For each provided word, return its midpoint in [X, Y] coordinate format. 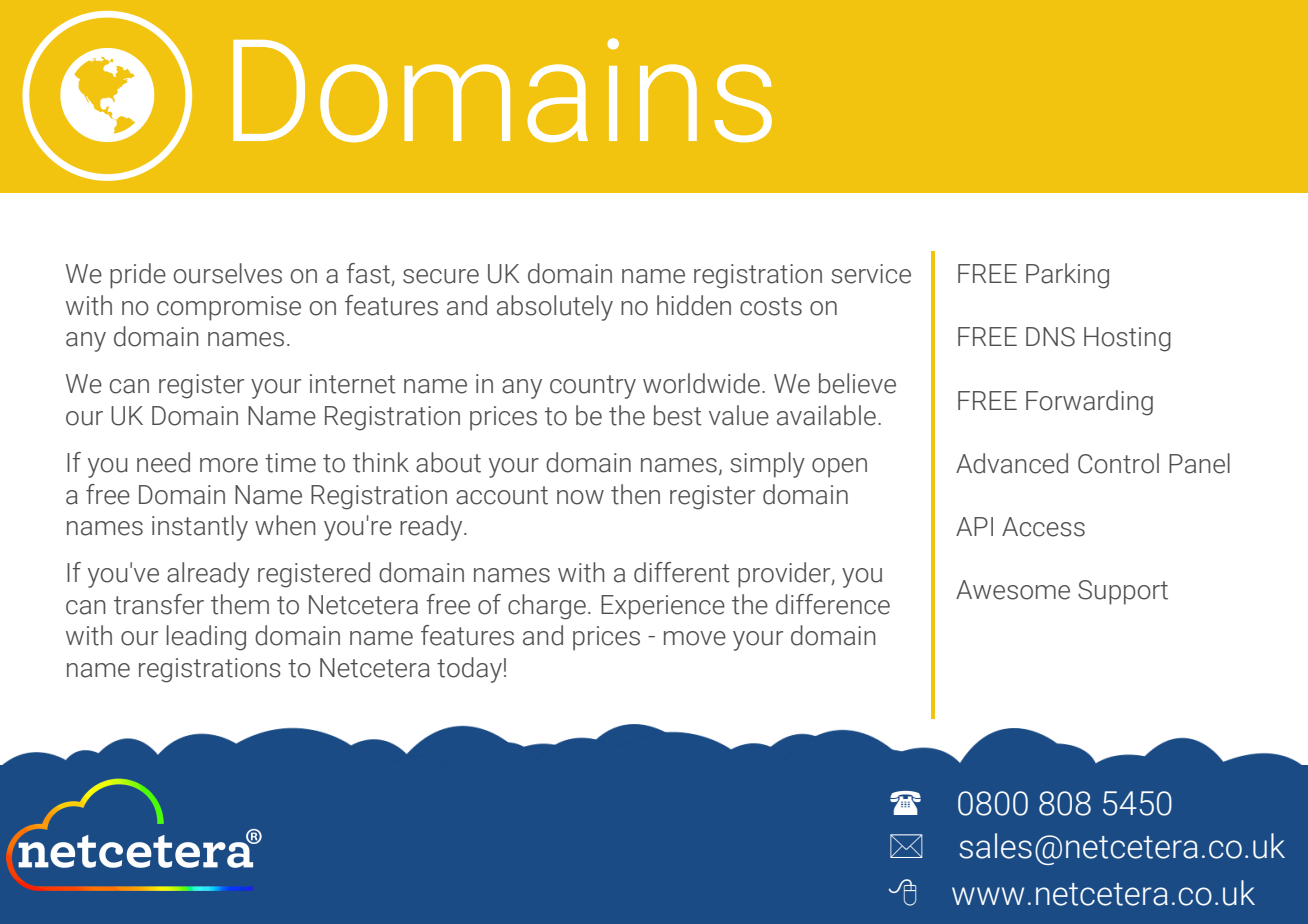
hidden [694, 305]
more [229, 465]
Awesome [1013, 590]
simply [767, 465]
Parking [1067, 276]
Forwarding [1089, 403]
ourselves [228, 273]
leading [206, 638]
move [695, 638]
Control [1118, 463]
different [681, 572]
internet [352, 384]
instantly [200, 528]
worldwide [701, 383]
